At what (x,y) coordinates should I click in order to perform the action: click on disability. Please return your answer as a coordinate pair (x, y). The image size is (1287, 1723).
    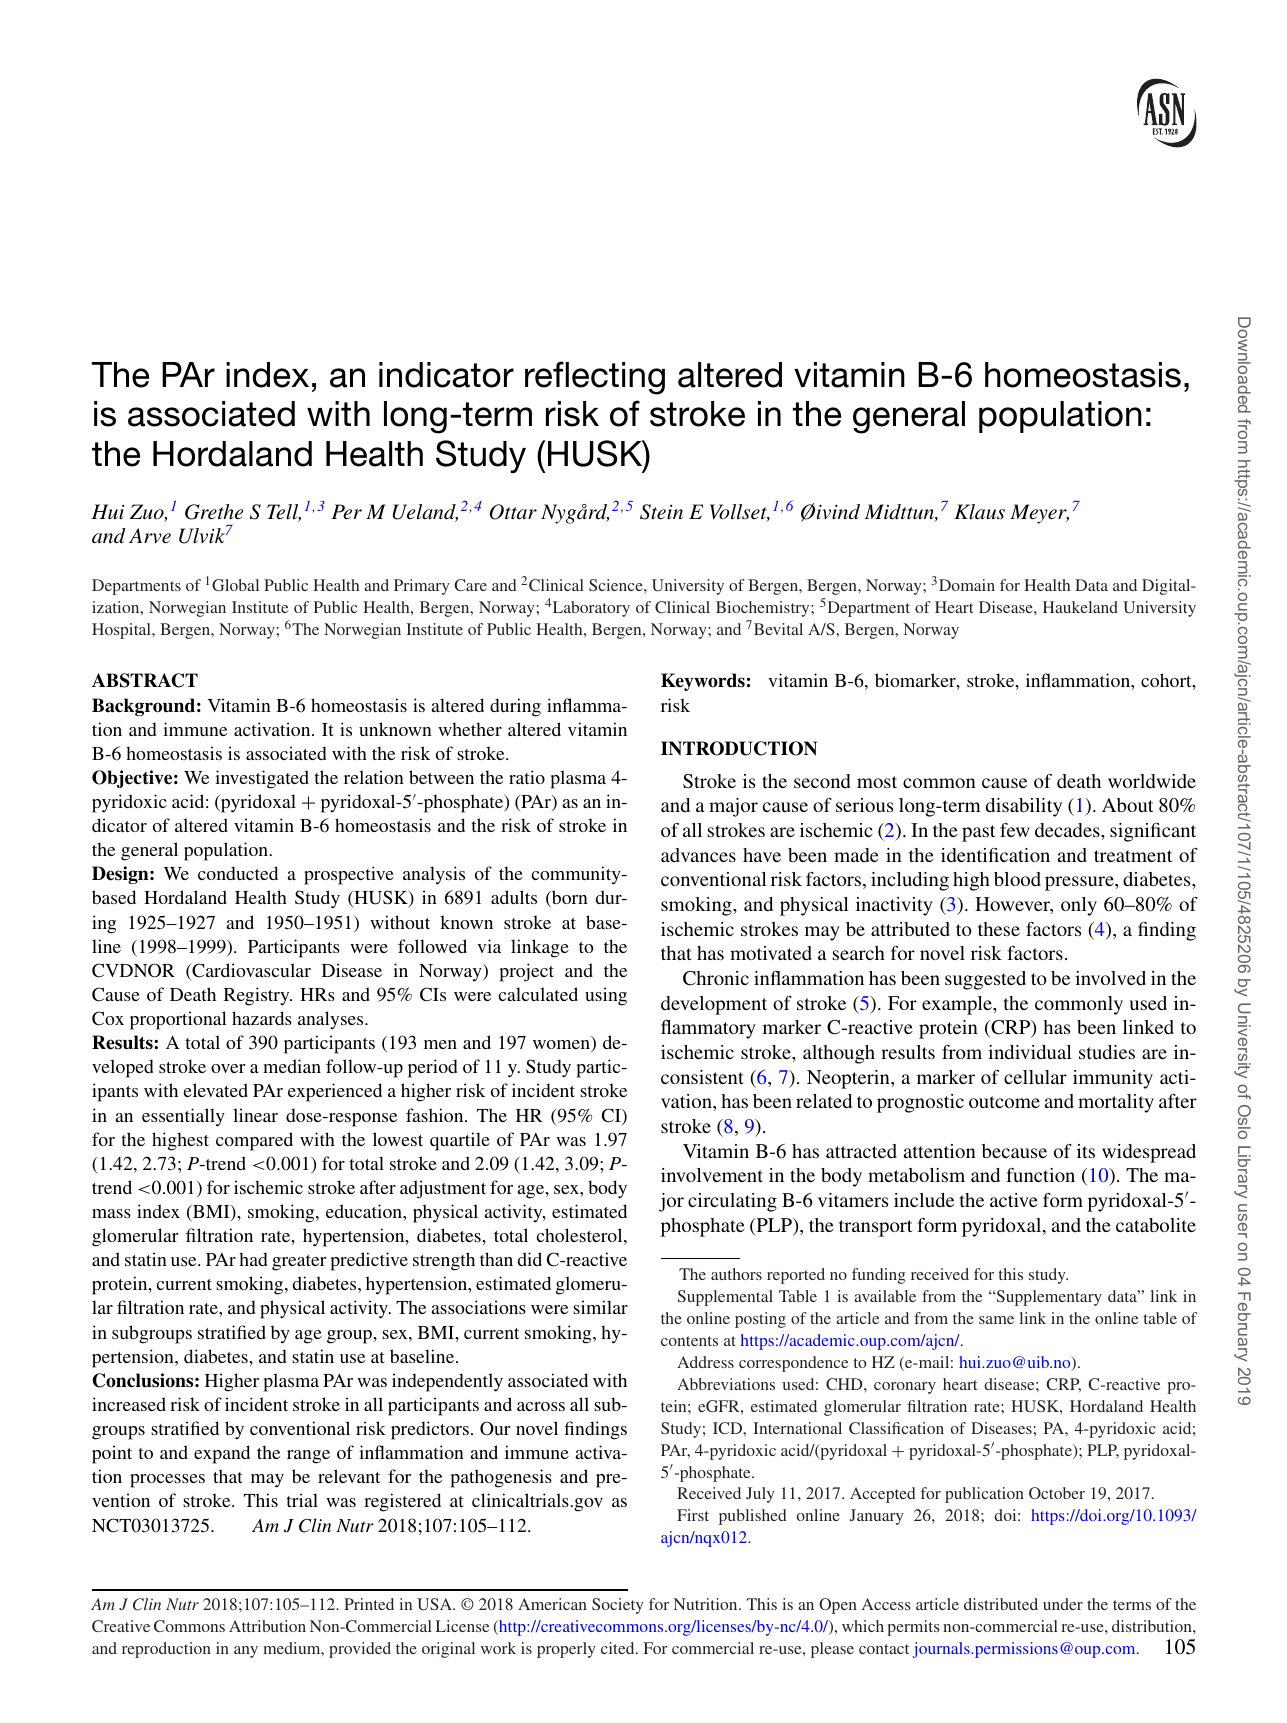
    Looking at the image, I should click on (1024, 807).
